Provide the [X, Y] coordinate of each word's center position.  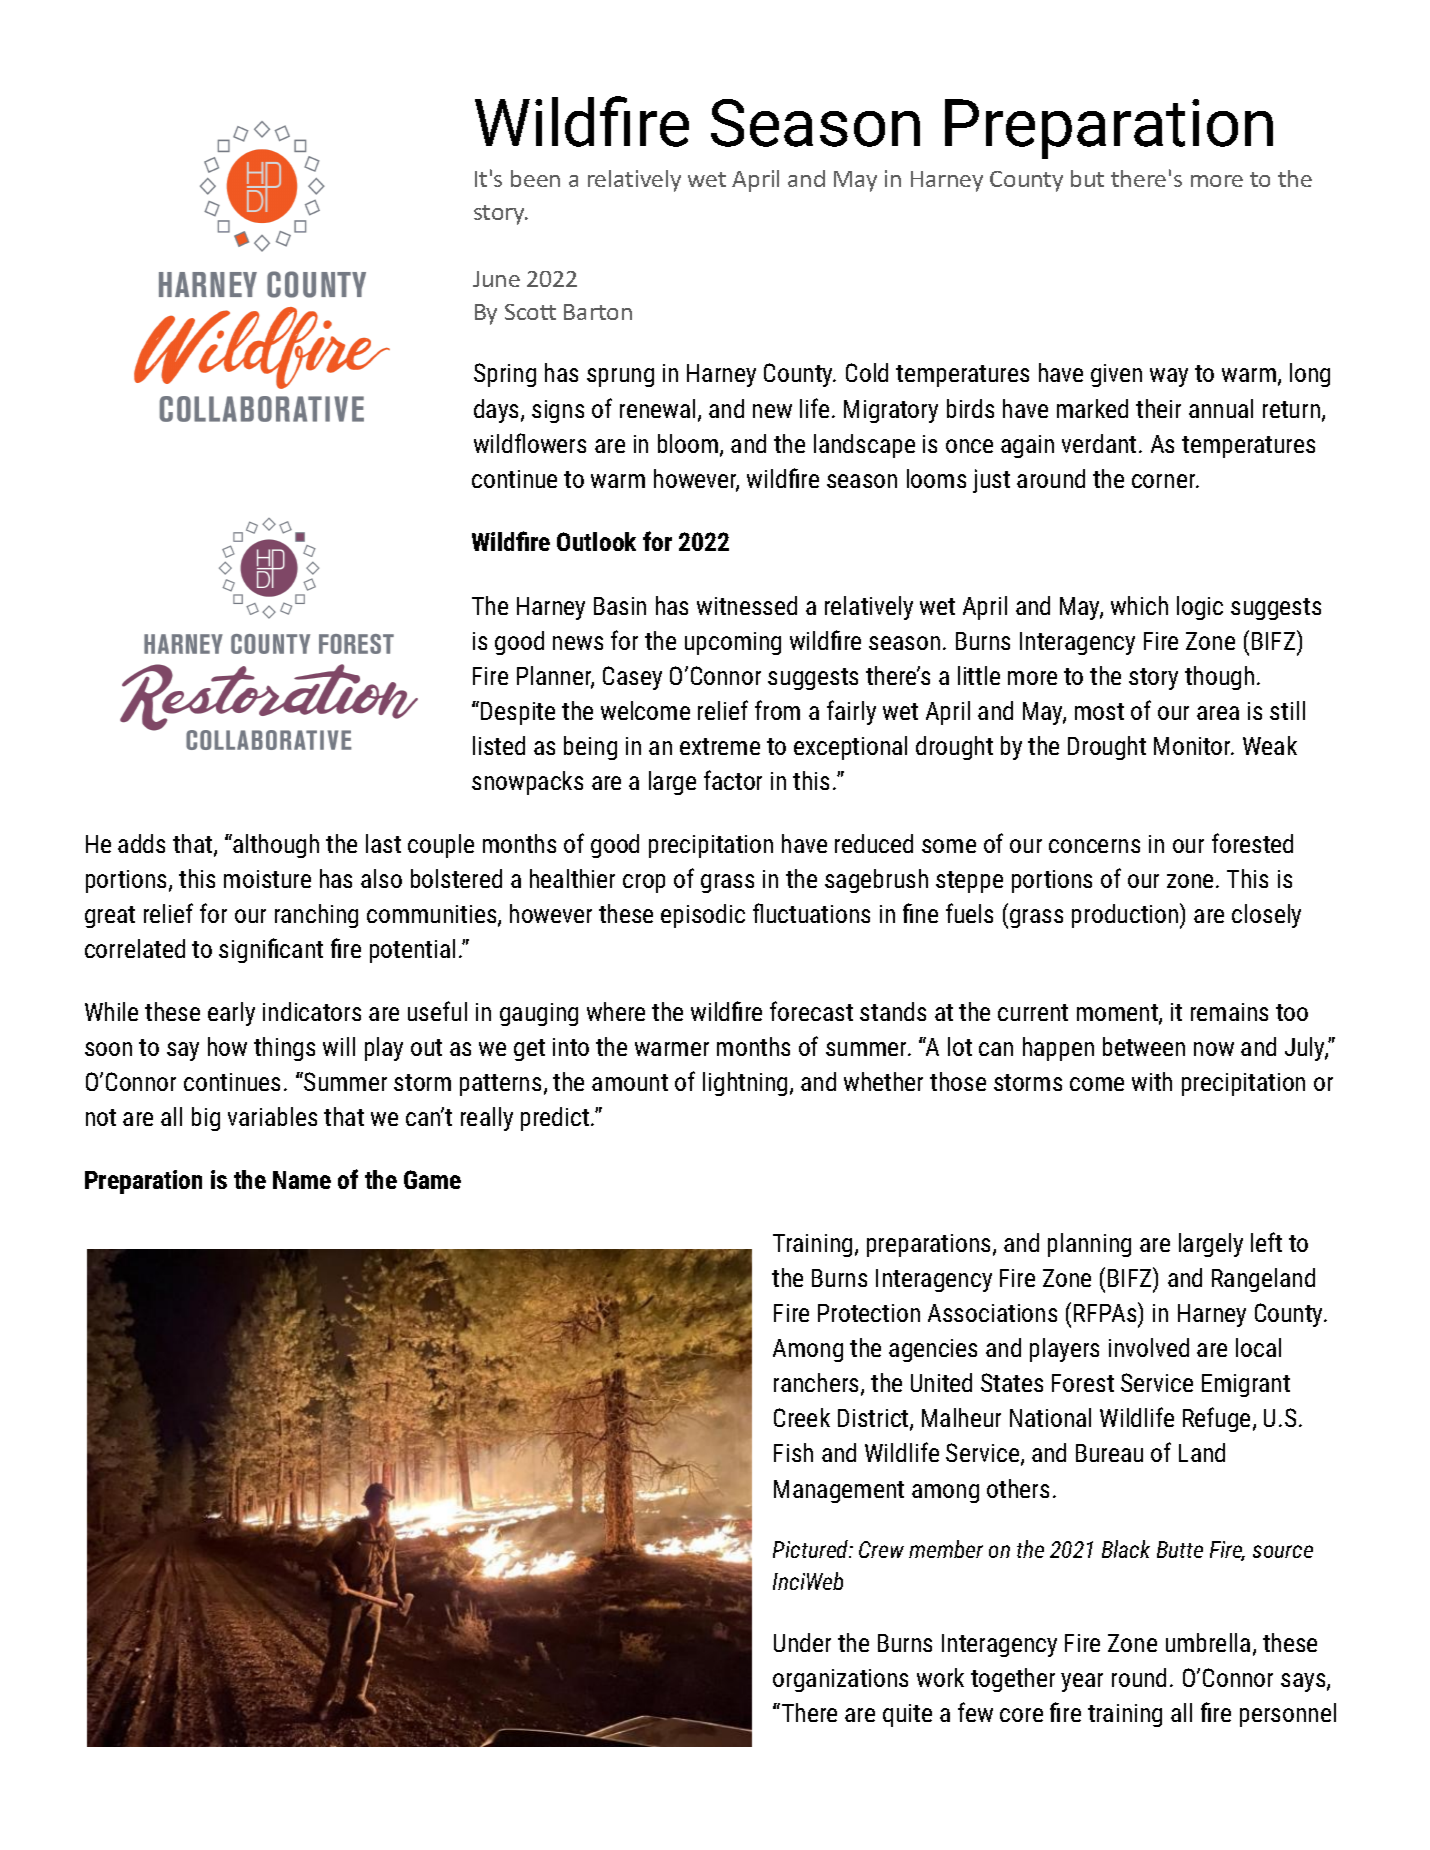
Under [802, 1642]
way [1169, 377]
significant [271, 950]
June [496, 279]
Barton [598, 312]
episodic [703, 916]
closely [1266, 916]
